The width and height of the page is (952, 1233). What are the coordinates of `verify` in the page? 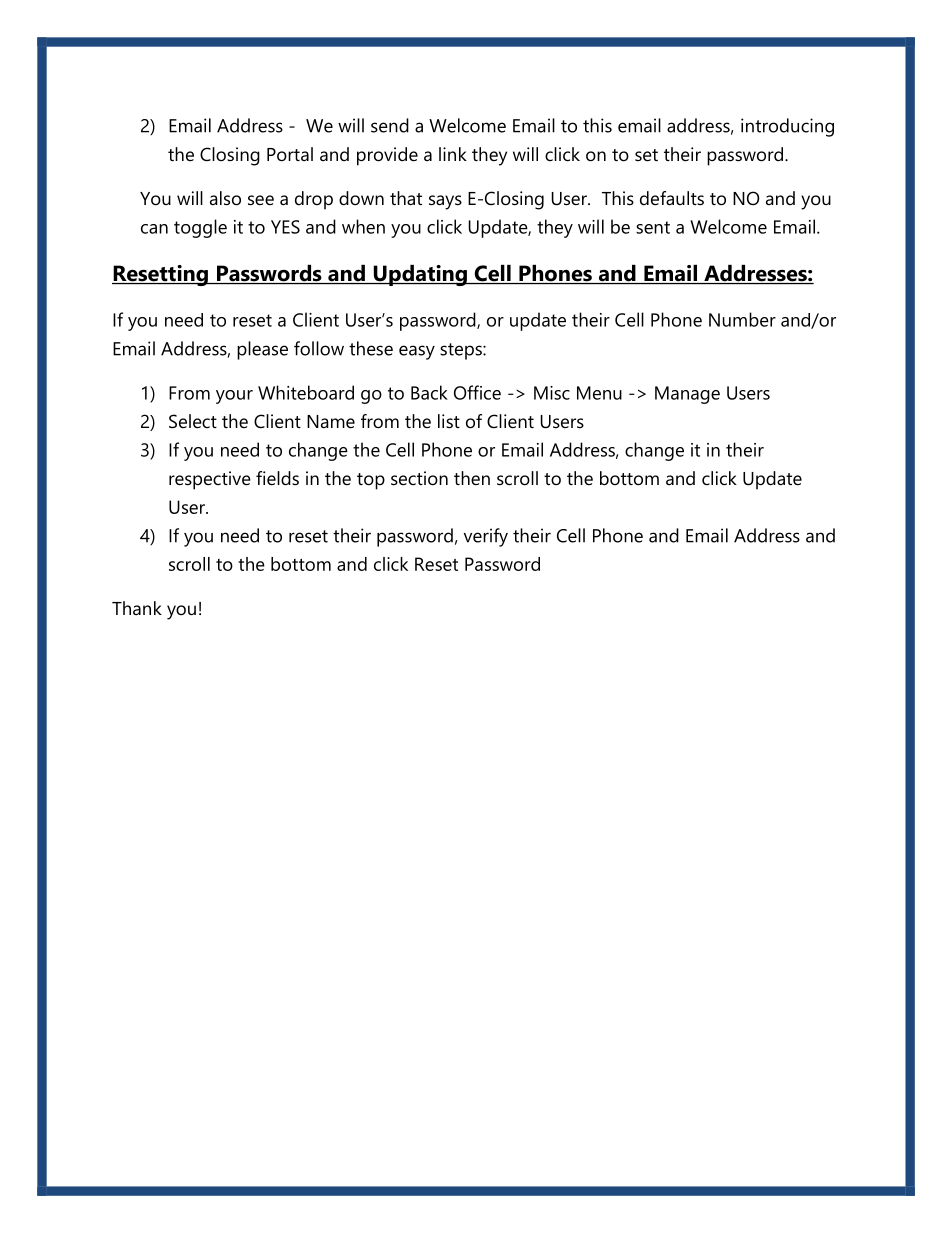 It's located at (486, 537).
